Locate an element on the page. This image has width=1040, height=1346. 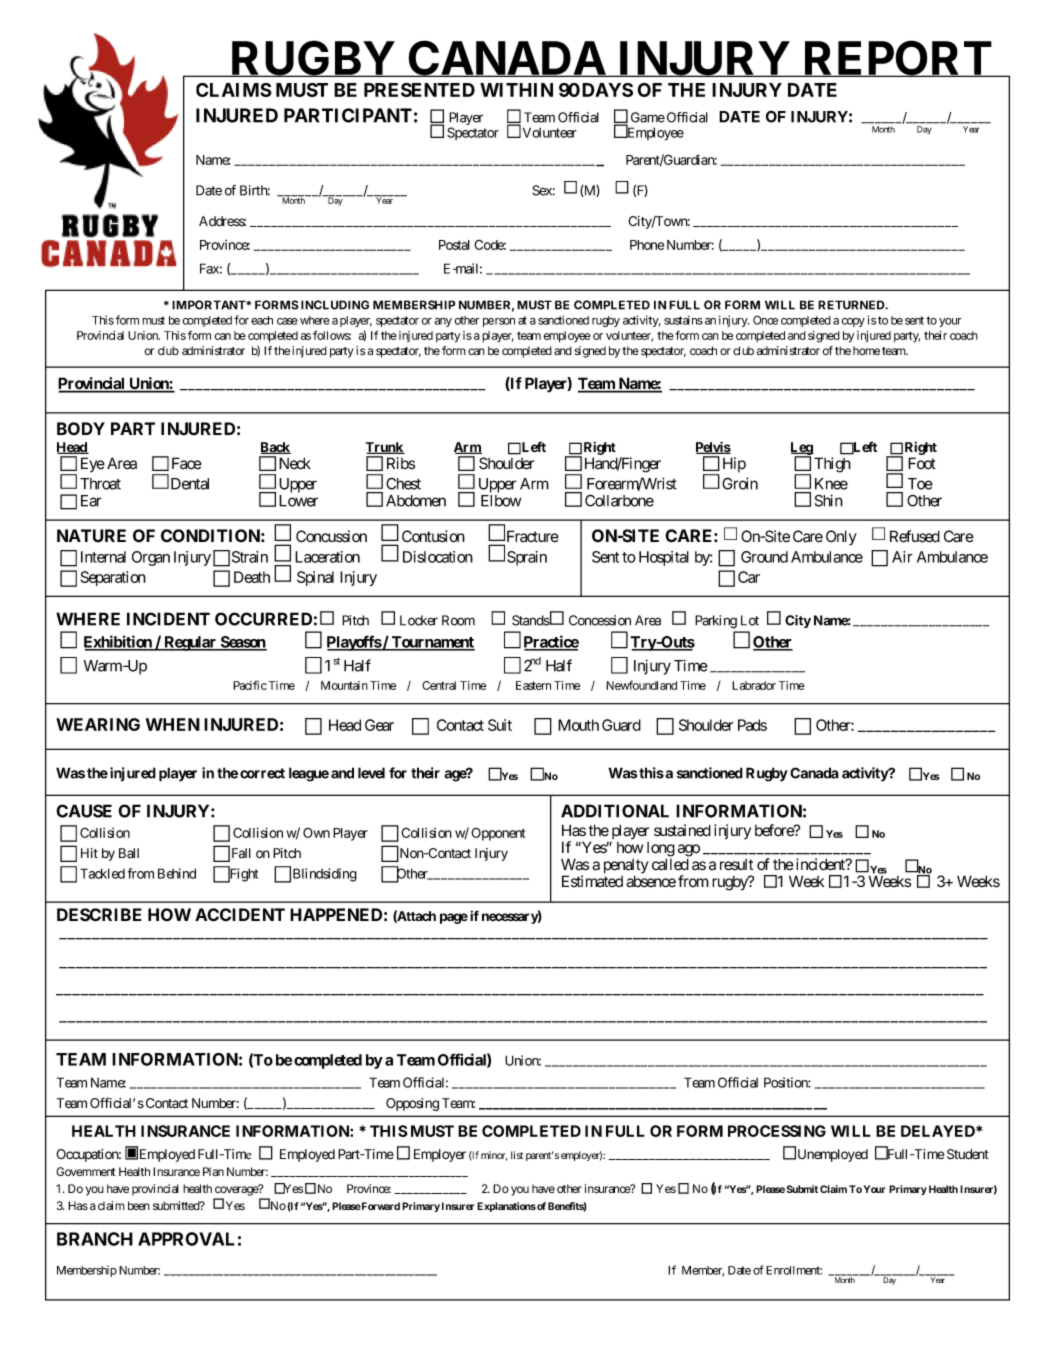
any is located at coordinates (443, 322).
